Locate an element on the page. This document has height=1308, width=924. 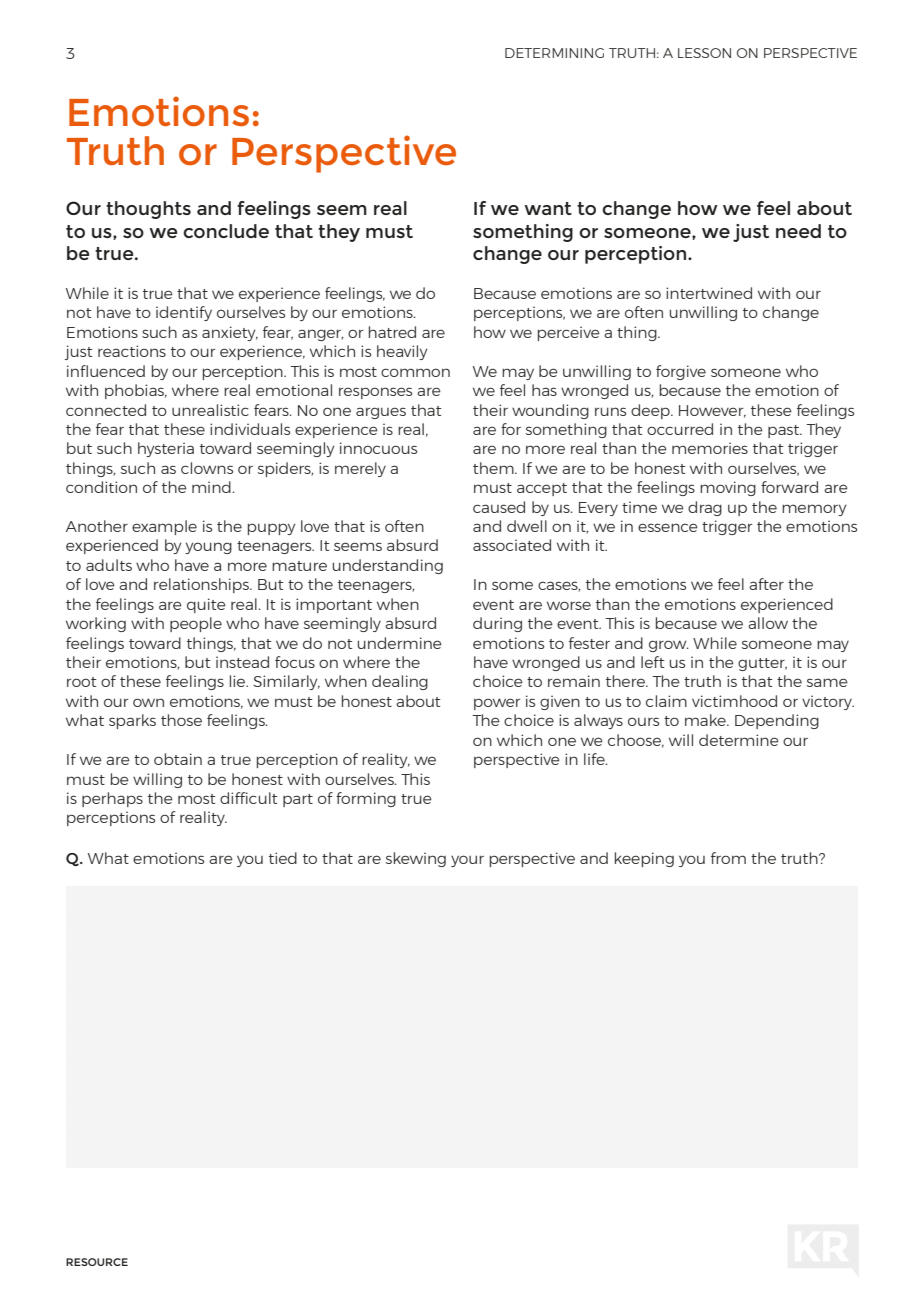
gutter is located at coordinates (762, 664).
